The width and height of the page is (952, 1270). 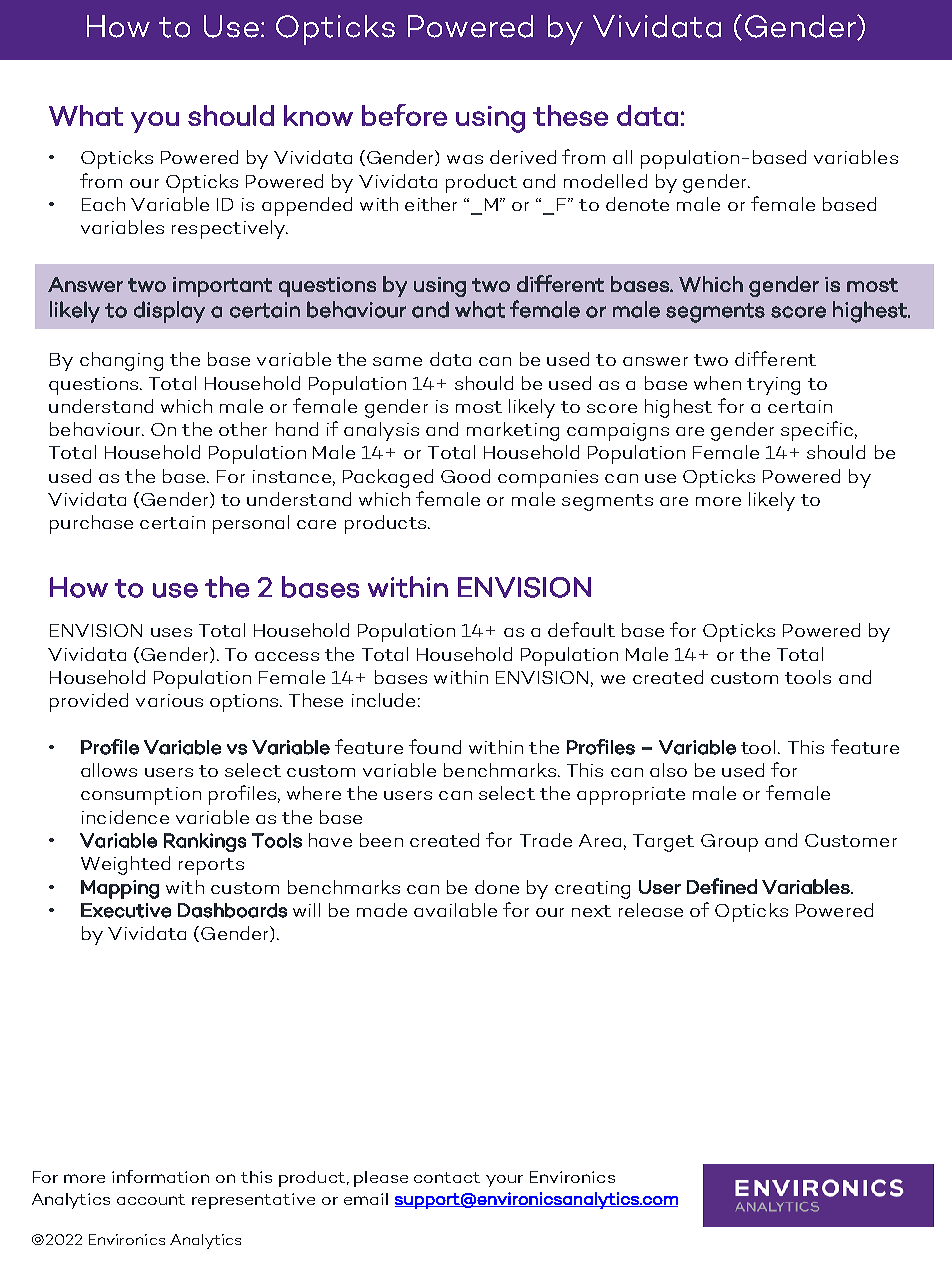 What do you see at coordinates (383, 700) in the page?
I see `include` at bounding box center [383, 700].
